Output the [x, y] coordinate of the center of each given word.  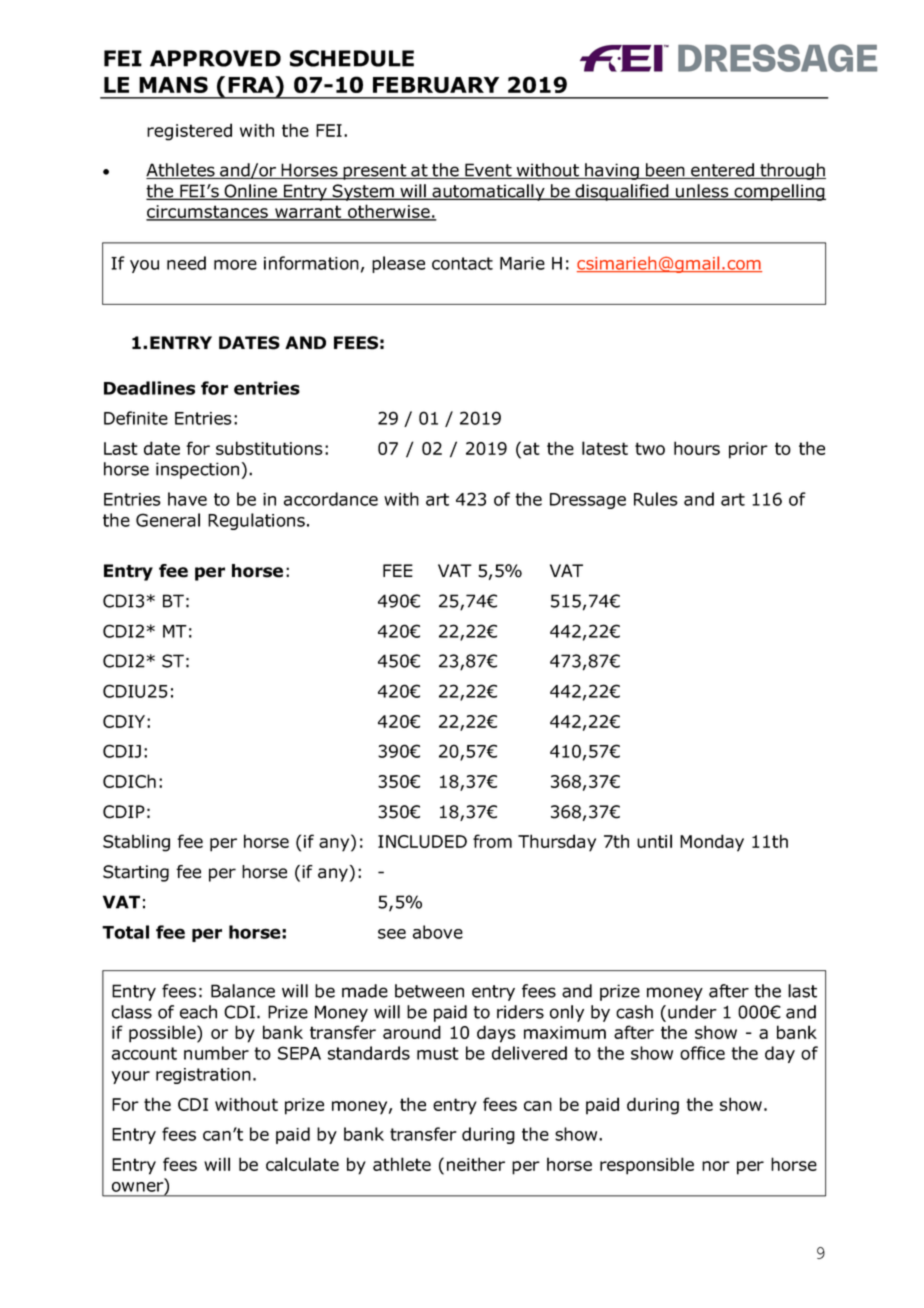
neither [476, 1164]
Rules [656, 499]
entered [722, 171]
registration [203, 1076]
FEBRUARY [436, 85]
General [168, 520]
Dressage [588, 501]
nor [716, 1166]
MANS [173, 84]
